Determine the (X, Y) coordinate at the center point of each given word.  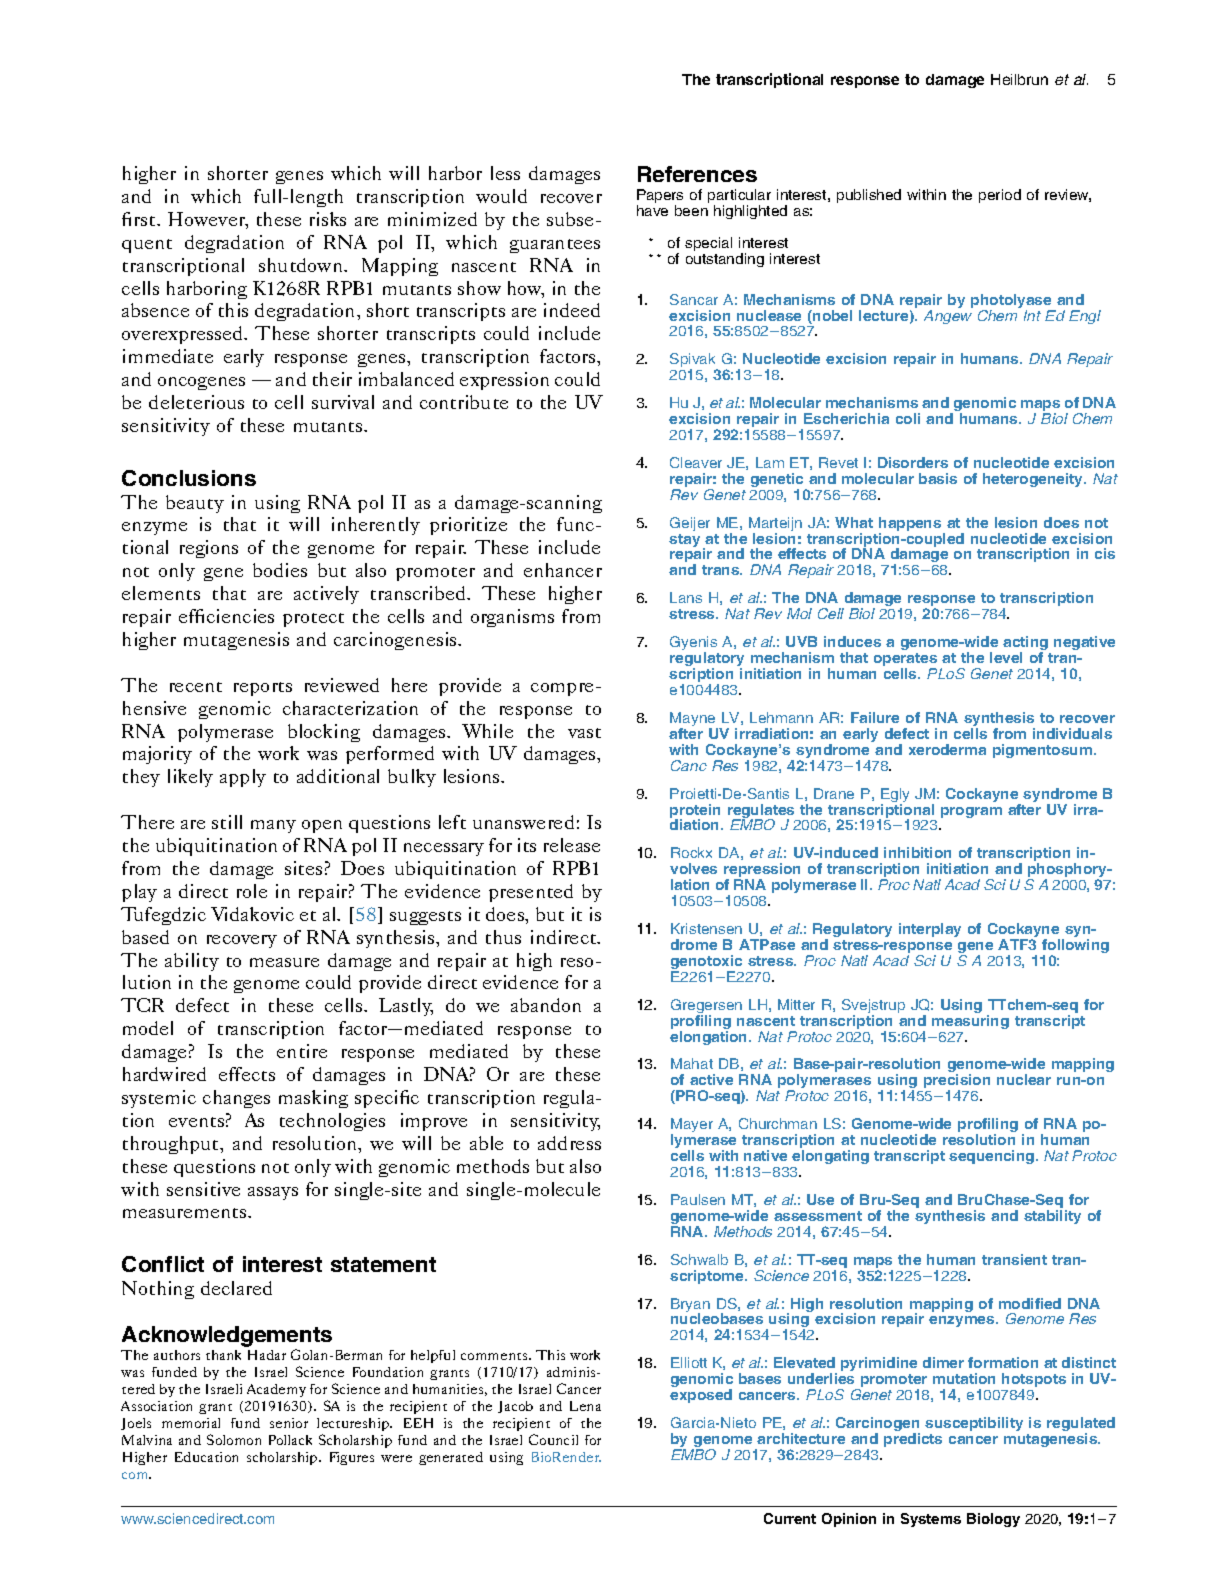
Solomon (234, 1439)
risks (328, 219)
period (1000, 196)
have (652, 210)
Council (553, 1439)
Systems (931, 1520)
